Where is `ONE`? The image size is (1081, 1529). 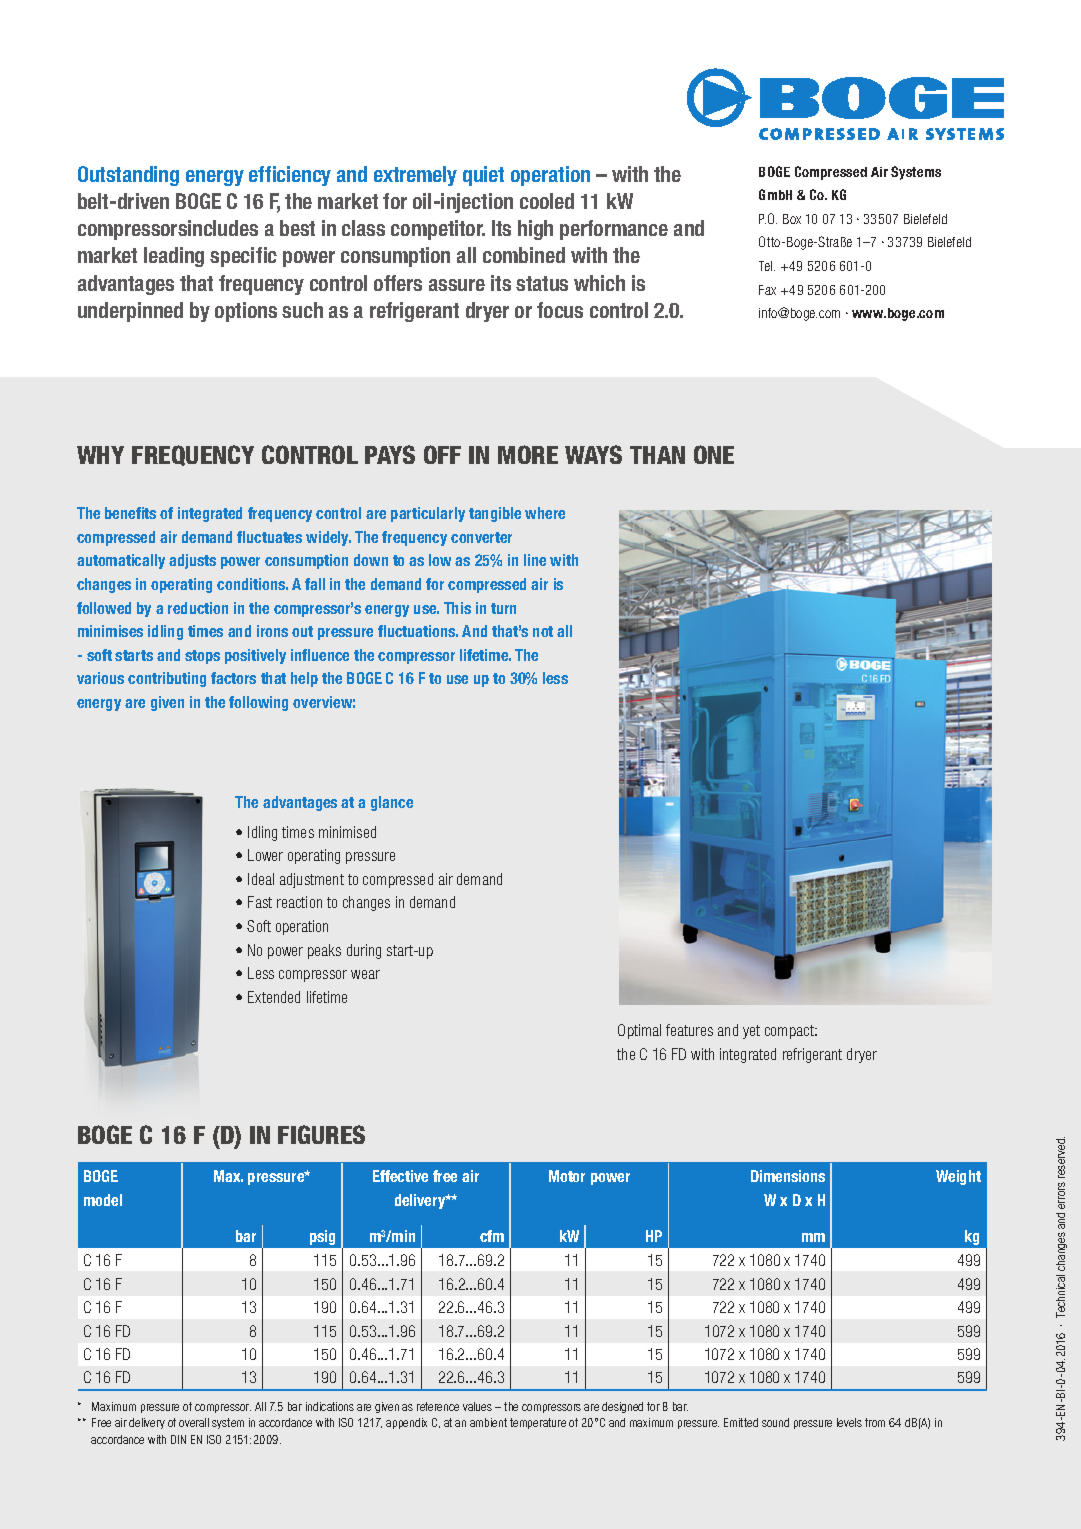 ONE is located at coordinates (714, 454).
